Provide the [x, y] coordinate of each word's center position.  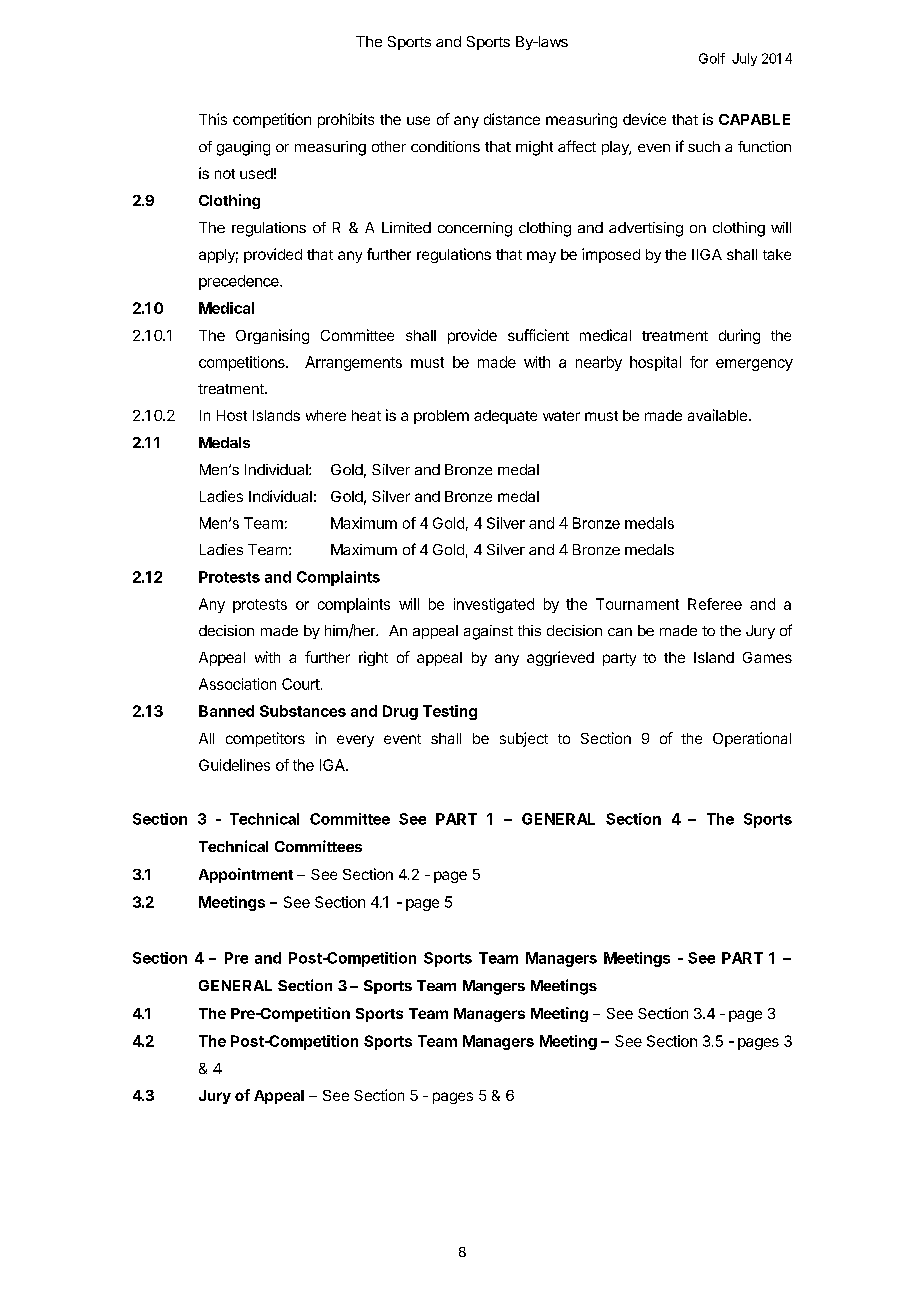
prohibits [346, 120]
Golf [712, 58]
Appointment [246, 875]
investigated [494, 605]
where [326, 415]
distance [512, 119]
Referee [715, 604]
